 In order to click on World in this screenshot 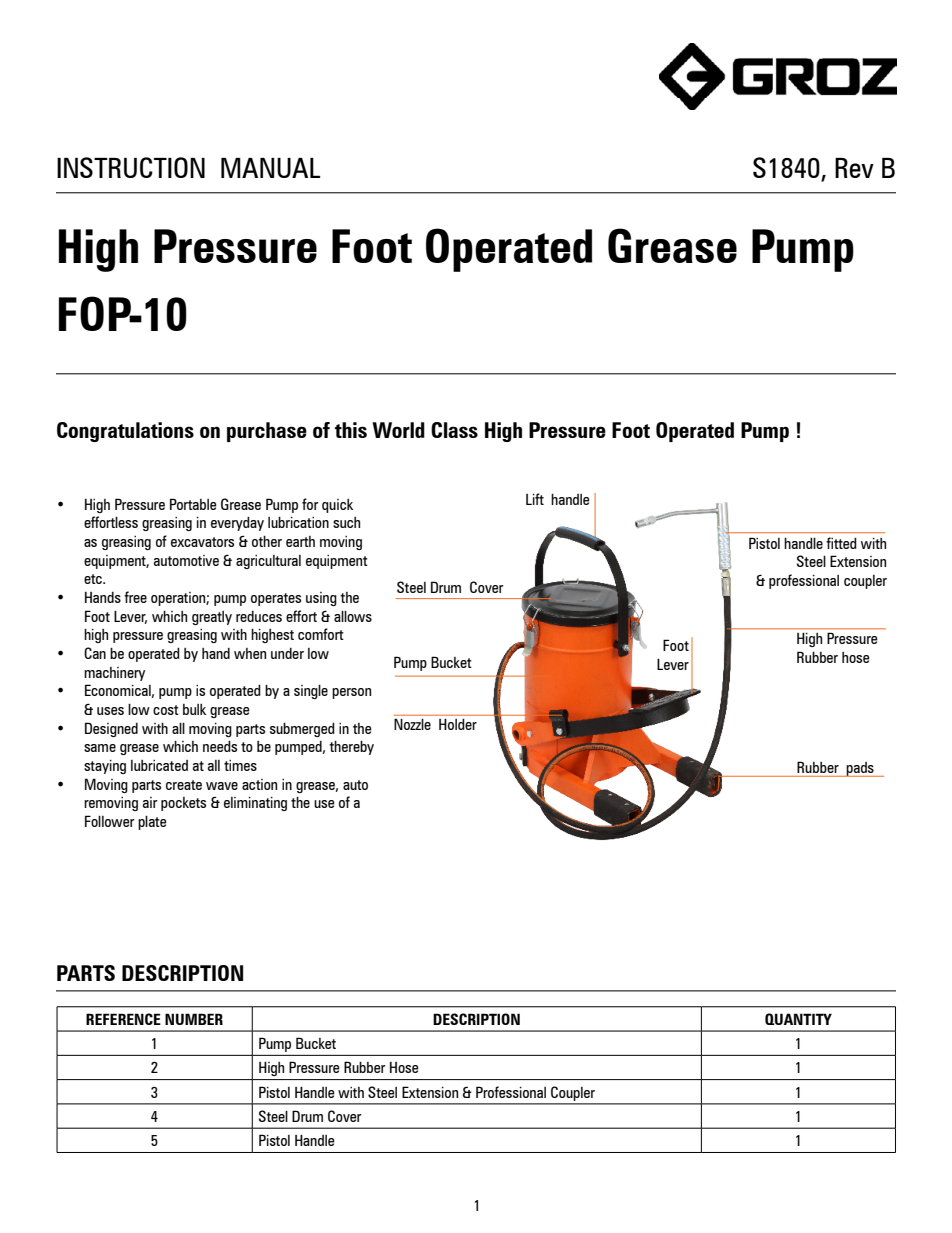, I will do `click(398, 430)`.
